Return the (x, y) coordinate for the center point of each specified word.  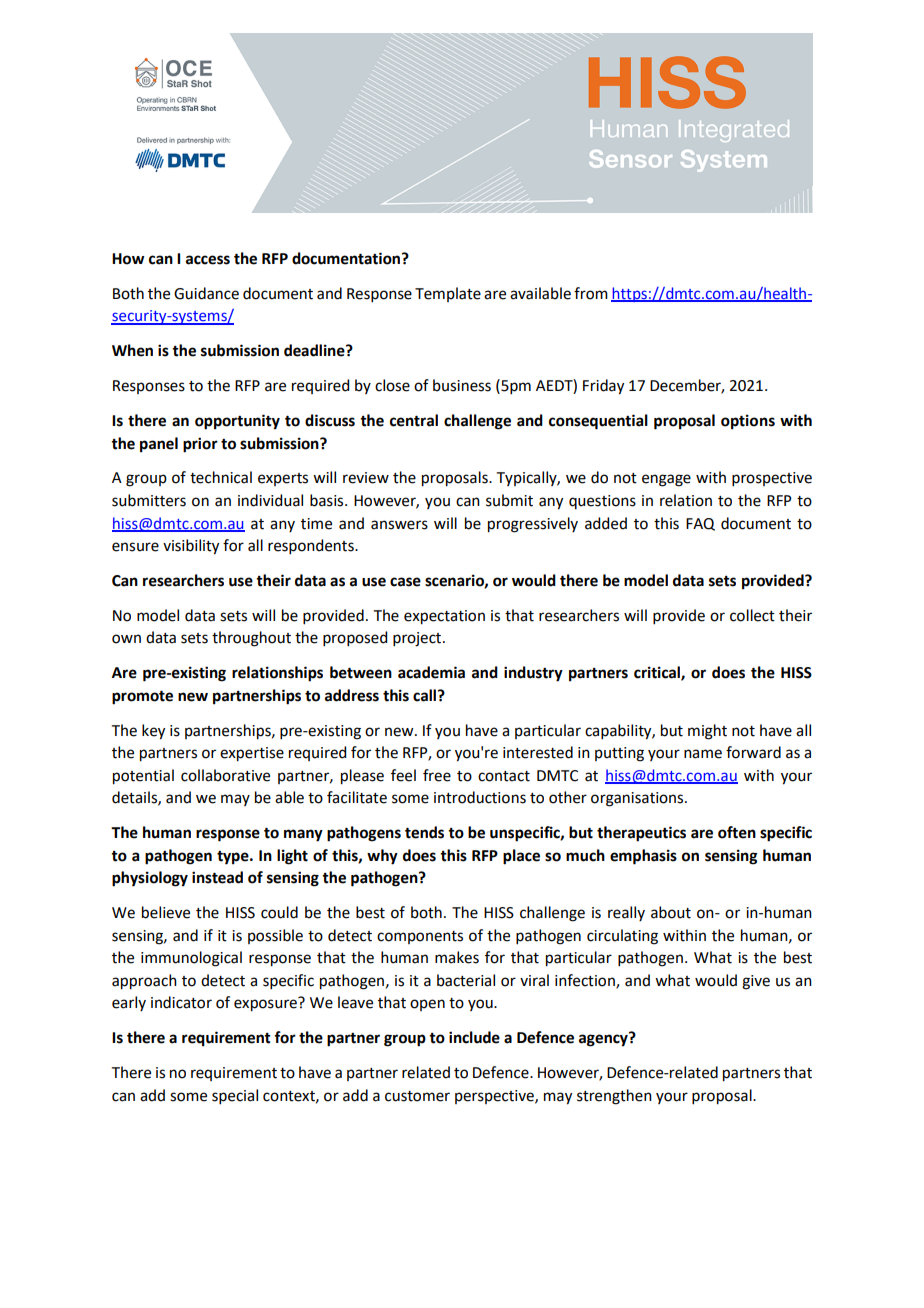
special (235, 1096)
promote (142, 698)
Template (448, 294)
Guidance (206, 293)
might (707, 732)
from (591, 293)
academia (431, 672)
